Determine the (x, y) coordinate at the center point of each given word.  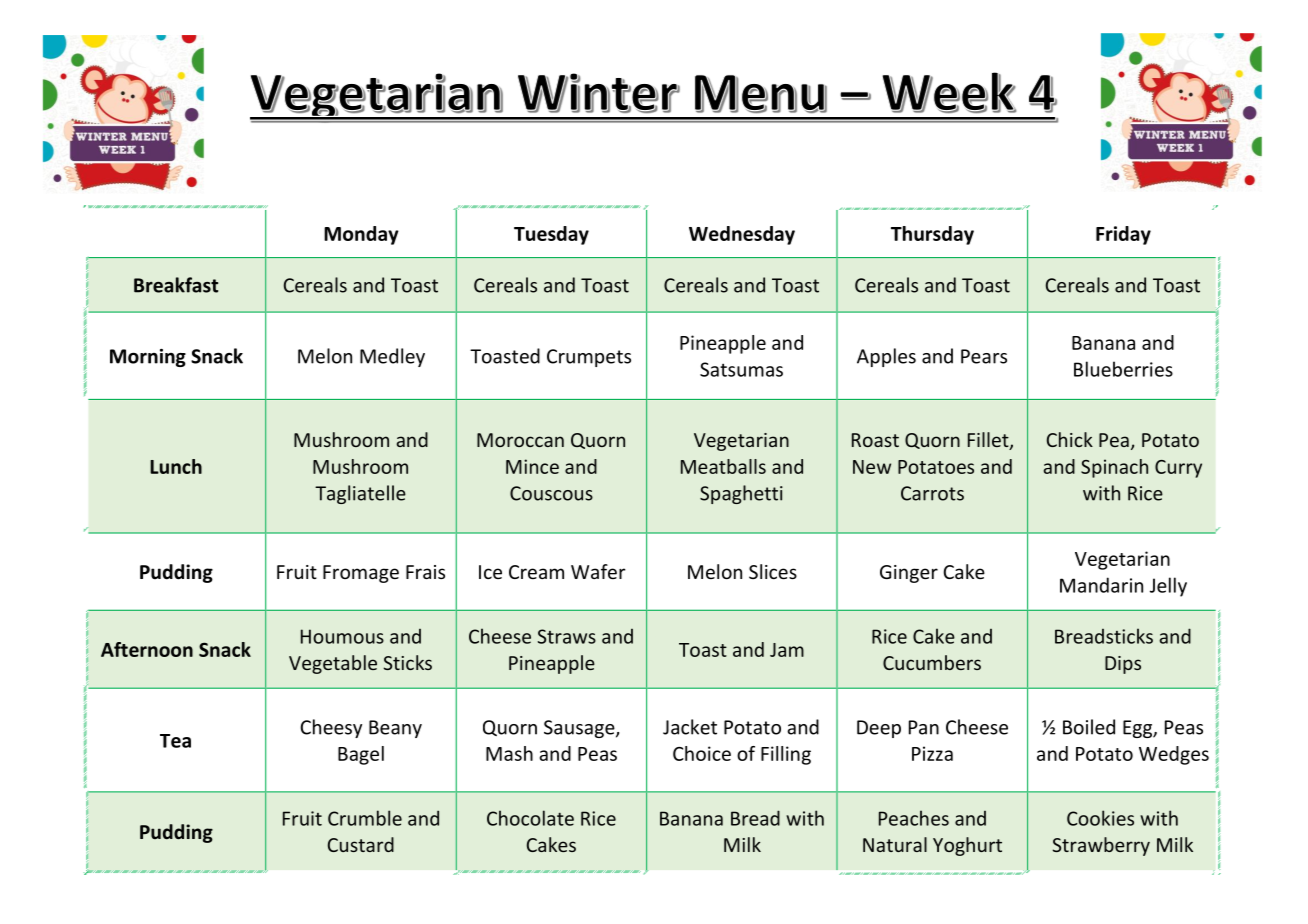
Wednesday (742, 235)
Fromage (361, 574)
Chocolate (530, 818)
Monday (361, 235)
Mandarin (1101, 585)
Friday (1123, 235)
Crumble (365, 818)
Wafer (598, 571)
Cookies (1100, 818)
